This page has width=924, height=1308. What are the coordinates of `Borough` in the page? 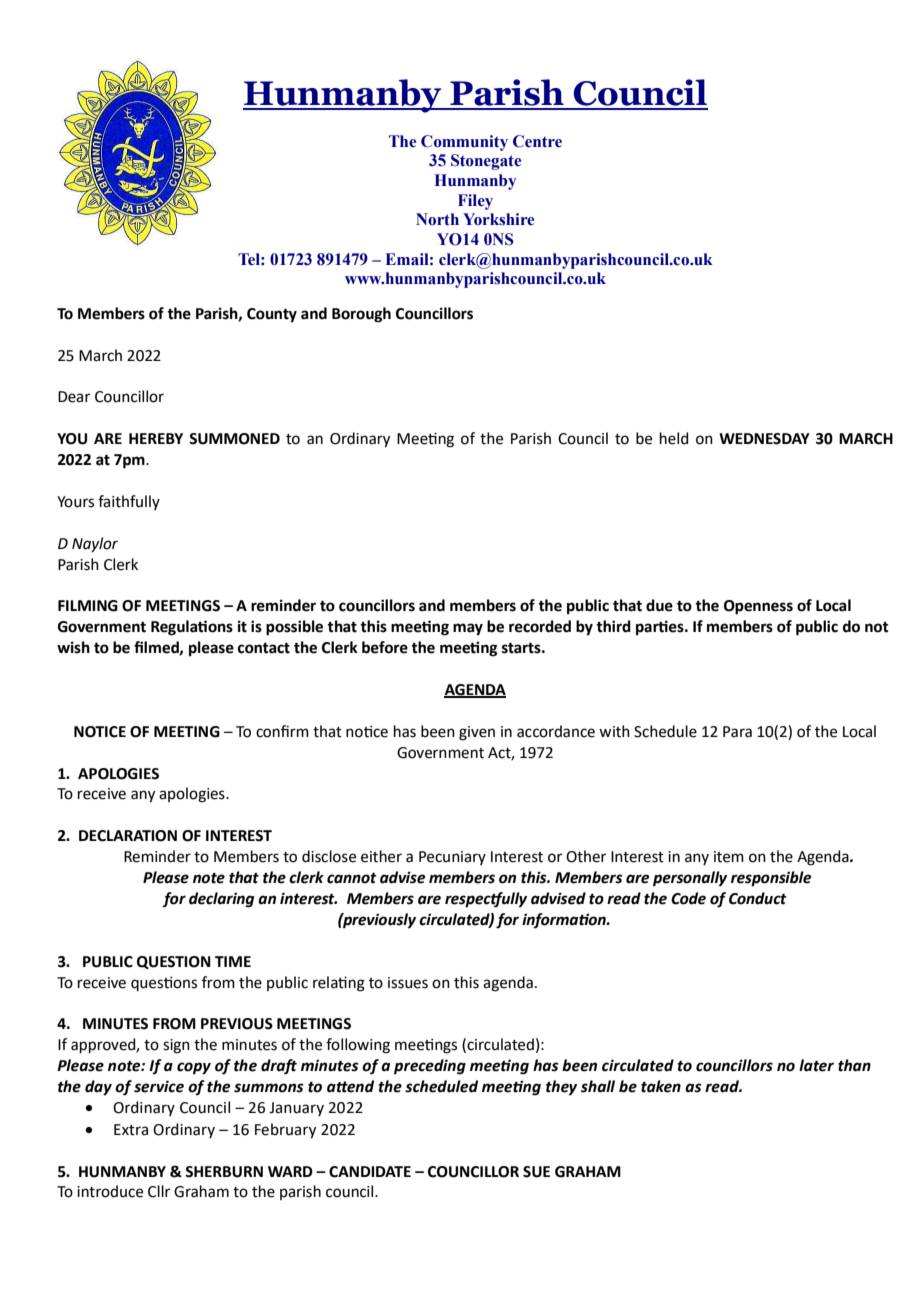 It's located at (361, 315).
